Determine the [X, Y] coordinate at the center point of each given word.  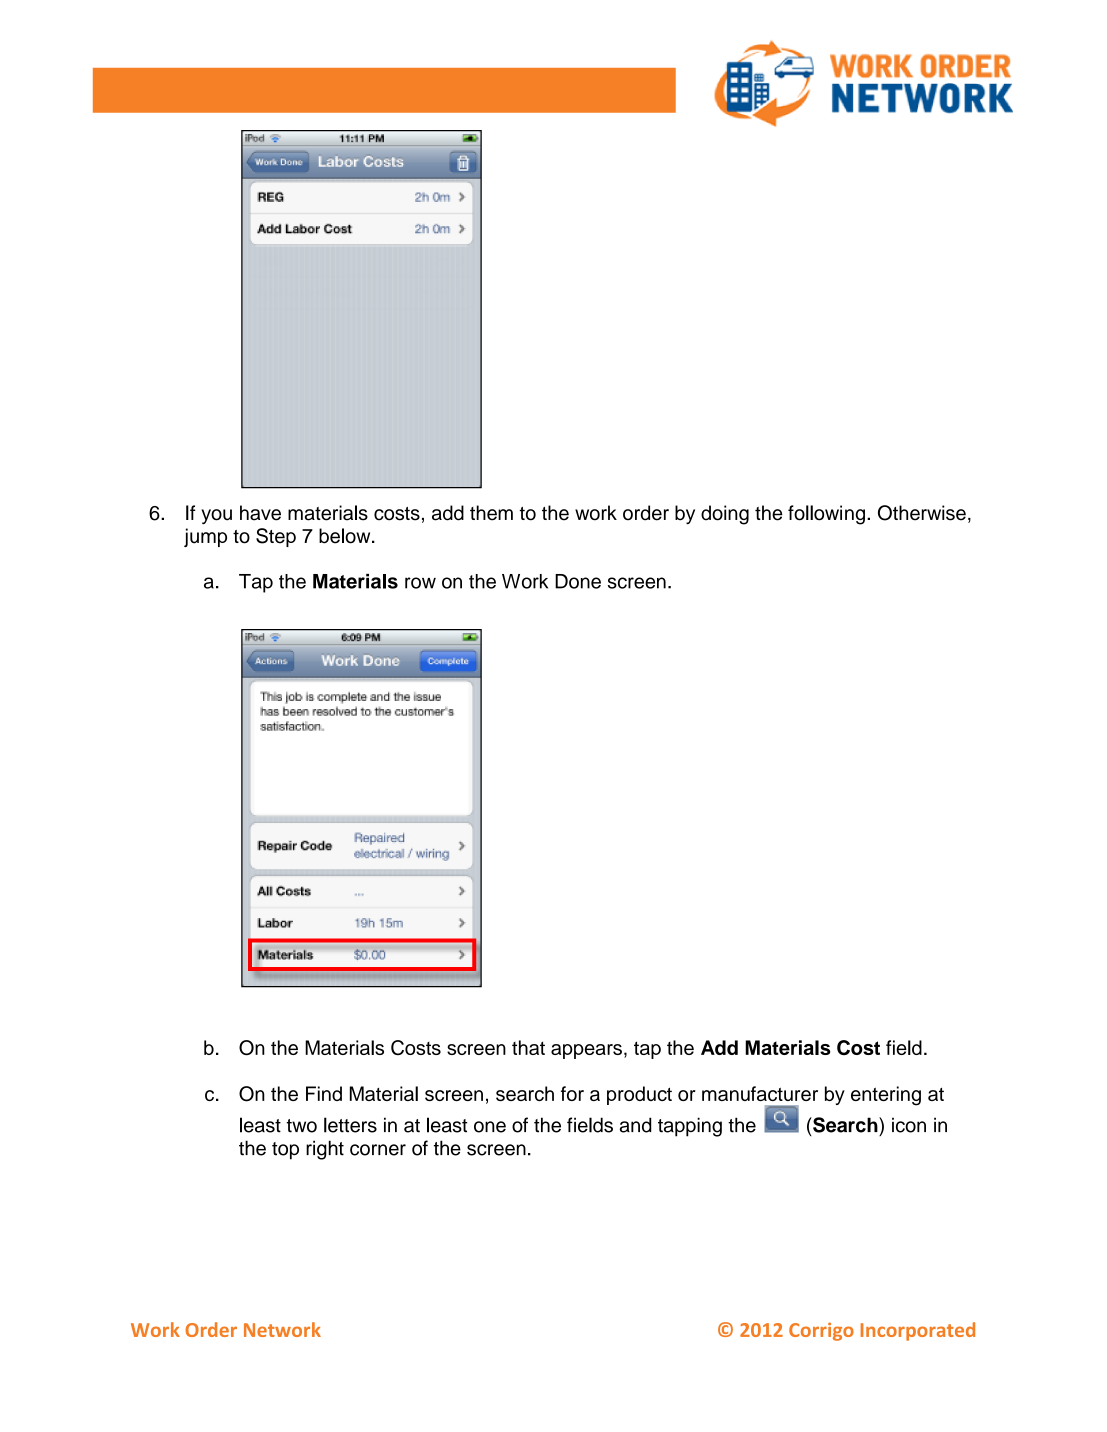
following [826, 515]
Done [578, 581]
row [420, 583]
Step [276, 537]
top [285, 1151]
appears [586, 1051]
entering [886, 1096]
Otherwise [922, 513]
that [528, 1047]
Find [324, 1093]
